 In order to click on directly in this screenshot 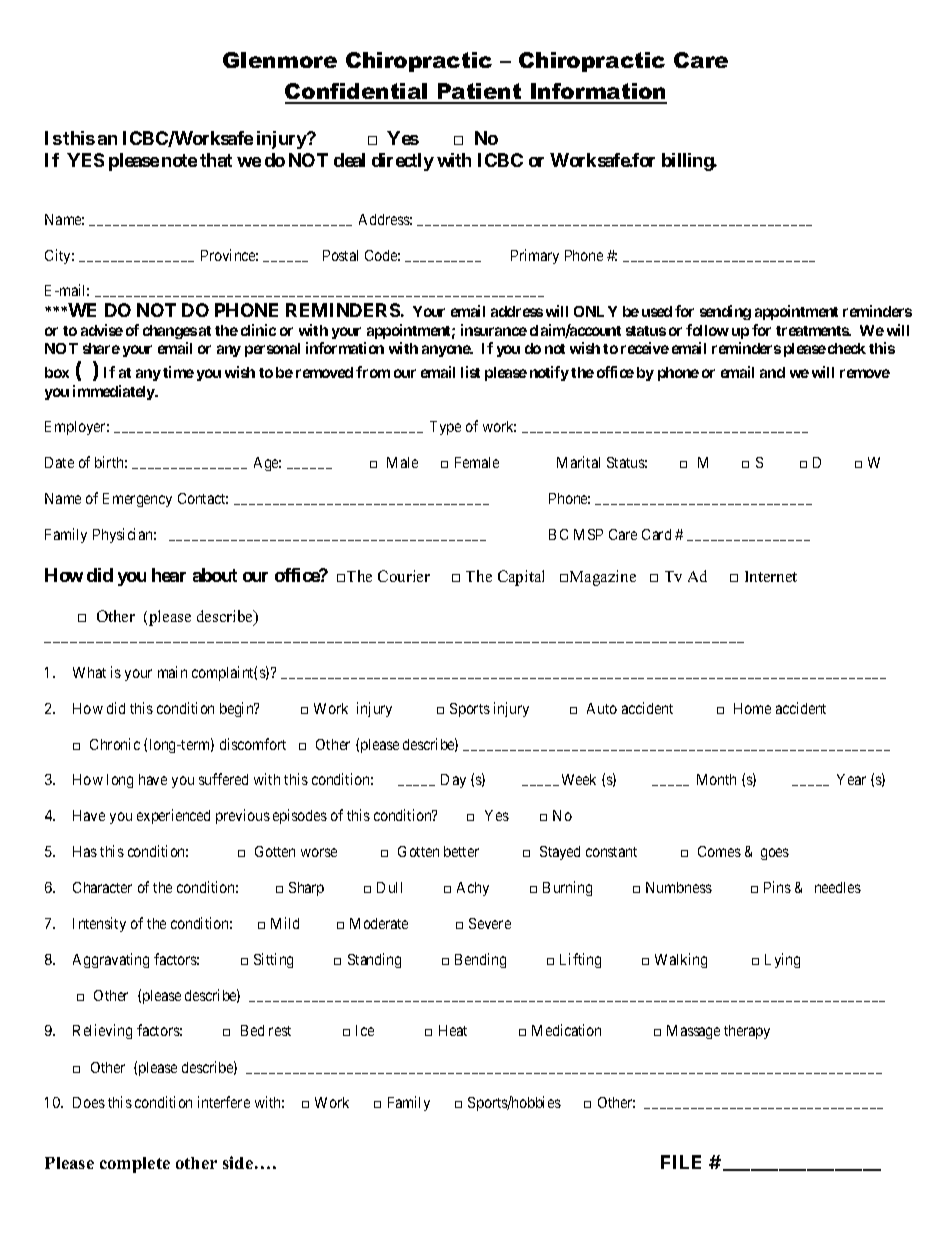, I will do `click(403, 162)`.
